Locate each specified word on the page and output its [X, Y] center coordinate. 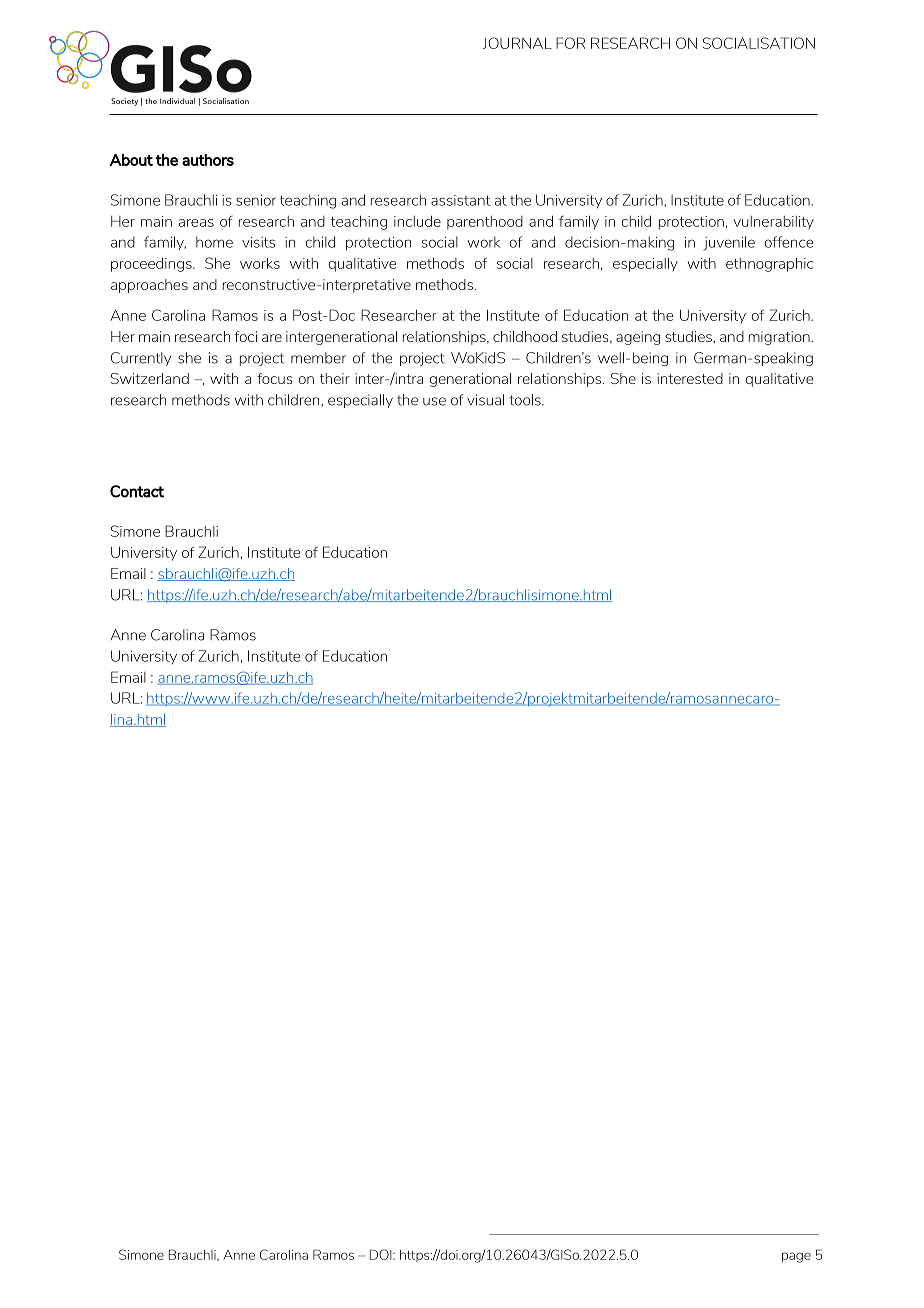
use [434, 401]
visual [485, 400]
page [796, 1257]
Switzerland [150, 378]
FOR [570, 43]
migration [780, 338]
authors [208, 160]
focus [274, 378]
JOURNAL [517, 43]
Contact [137, 491]
